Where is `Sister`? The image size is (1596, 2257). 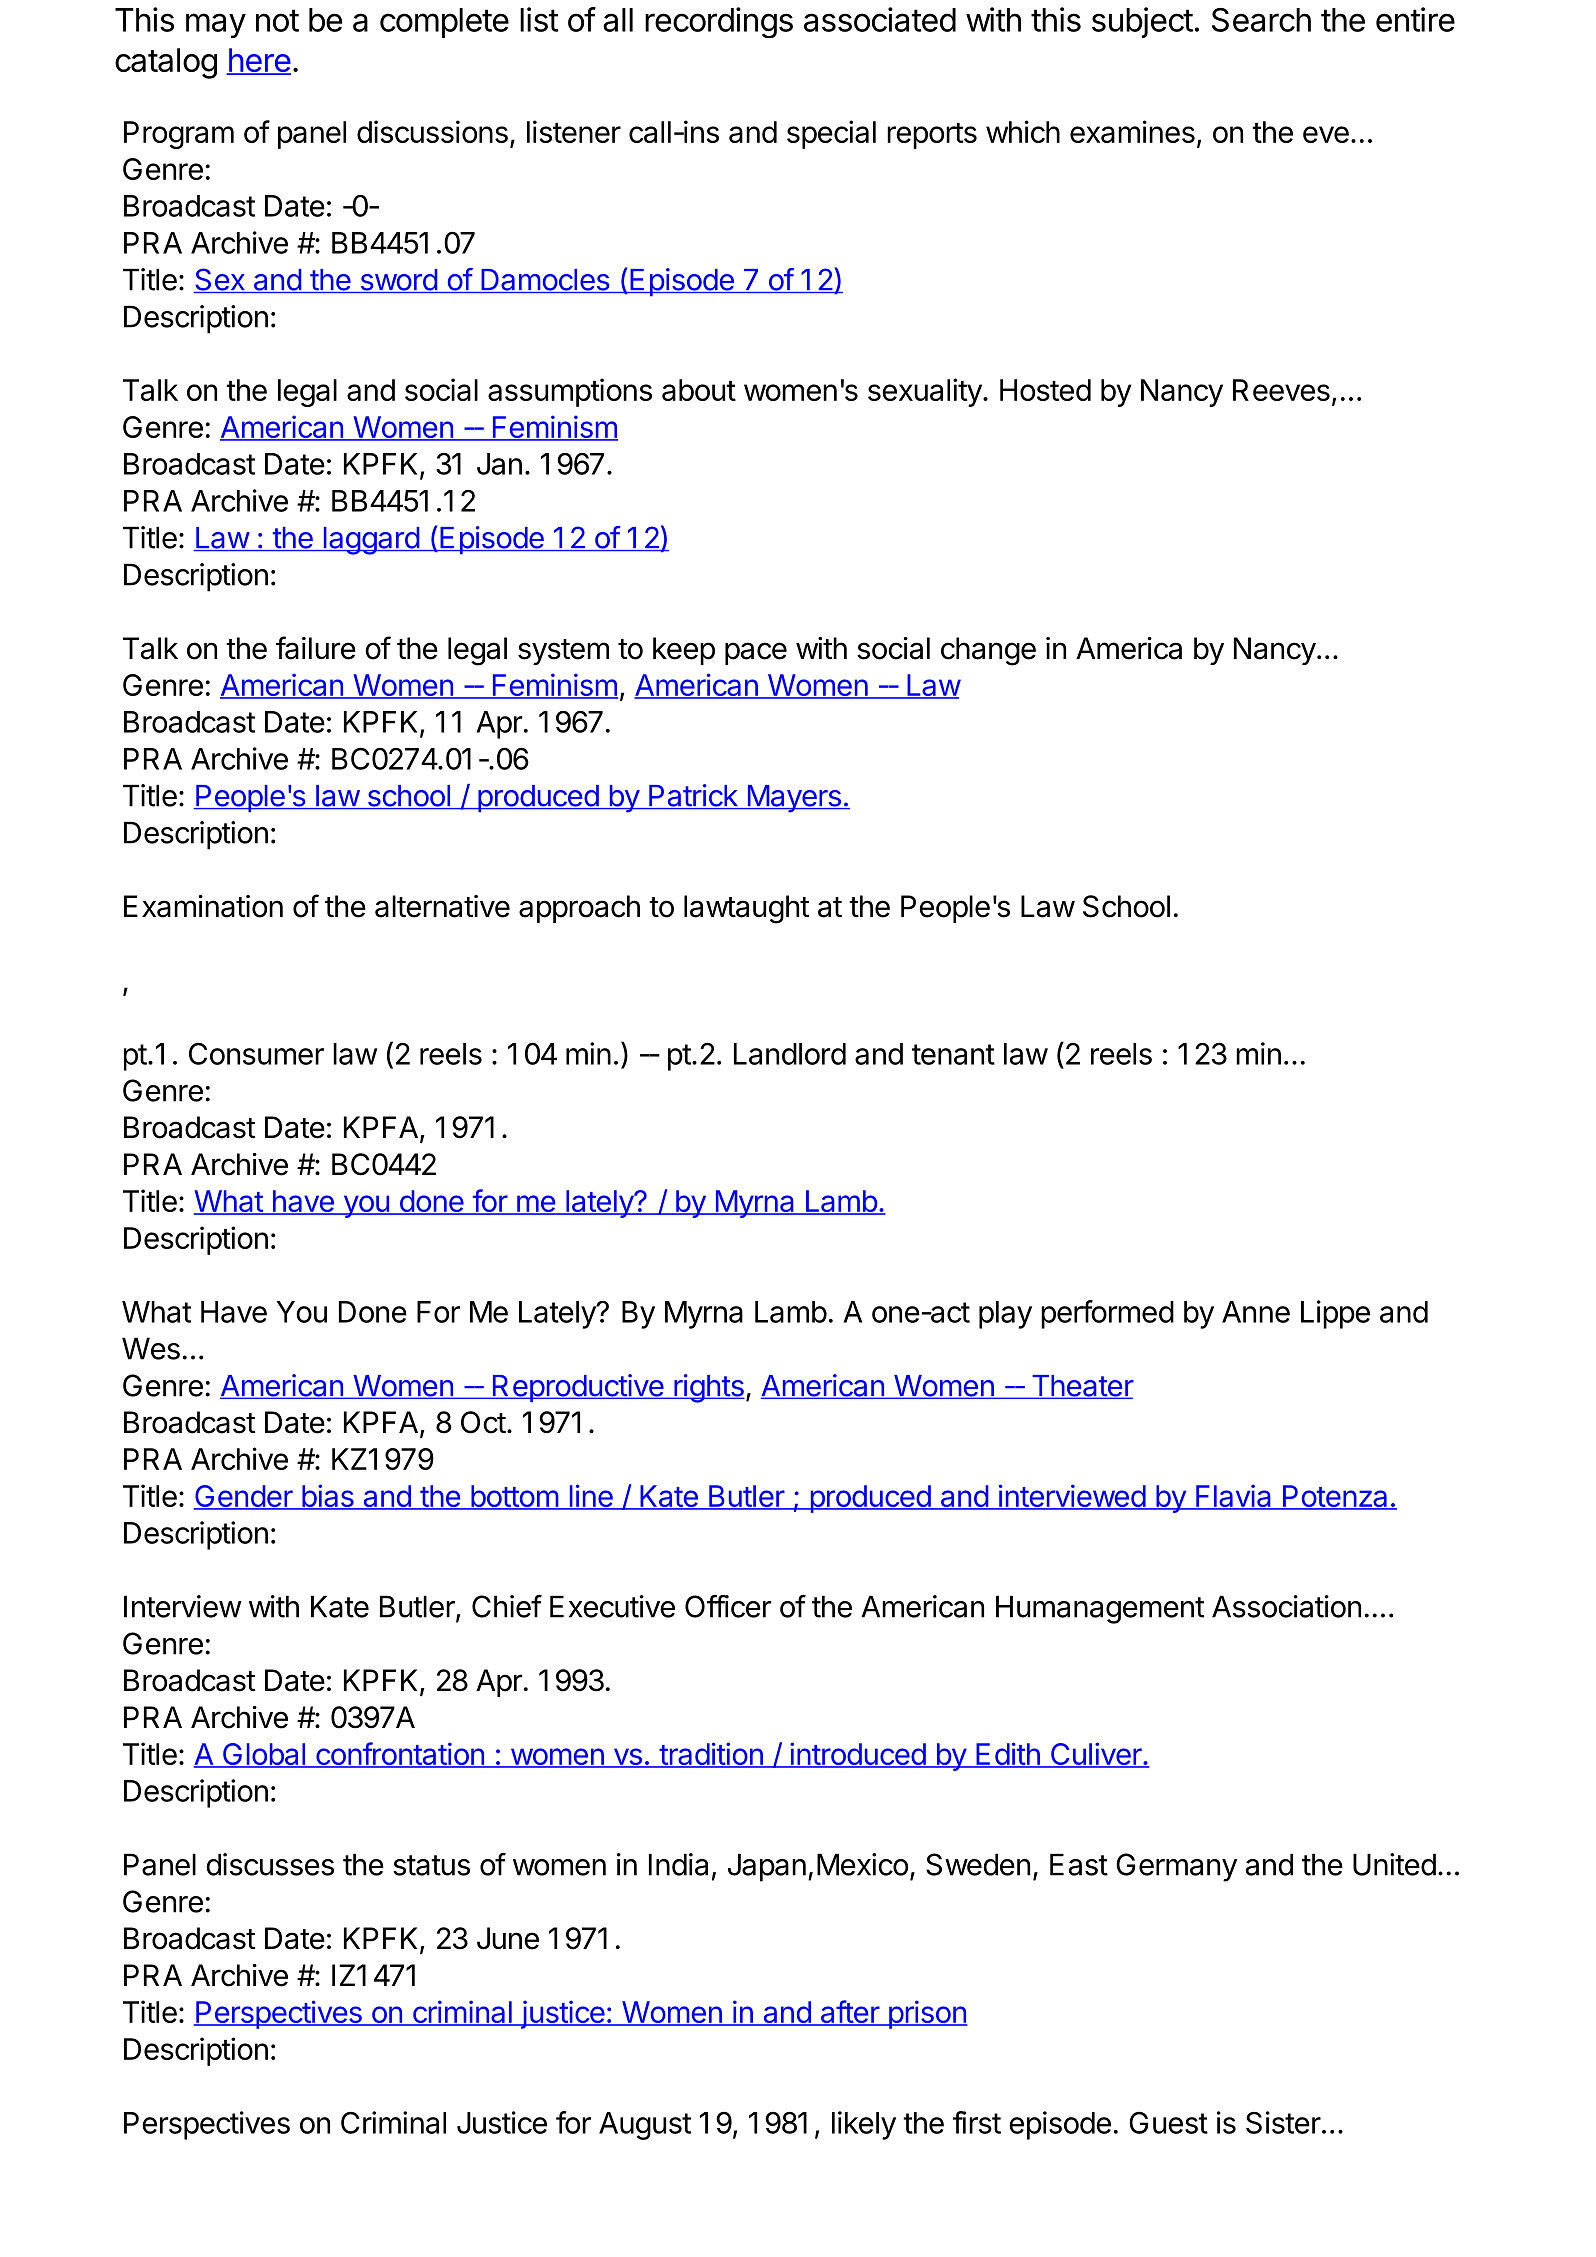
Sister is located at coordinates (1283, 2122).
